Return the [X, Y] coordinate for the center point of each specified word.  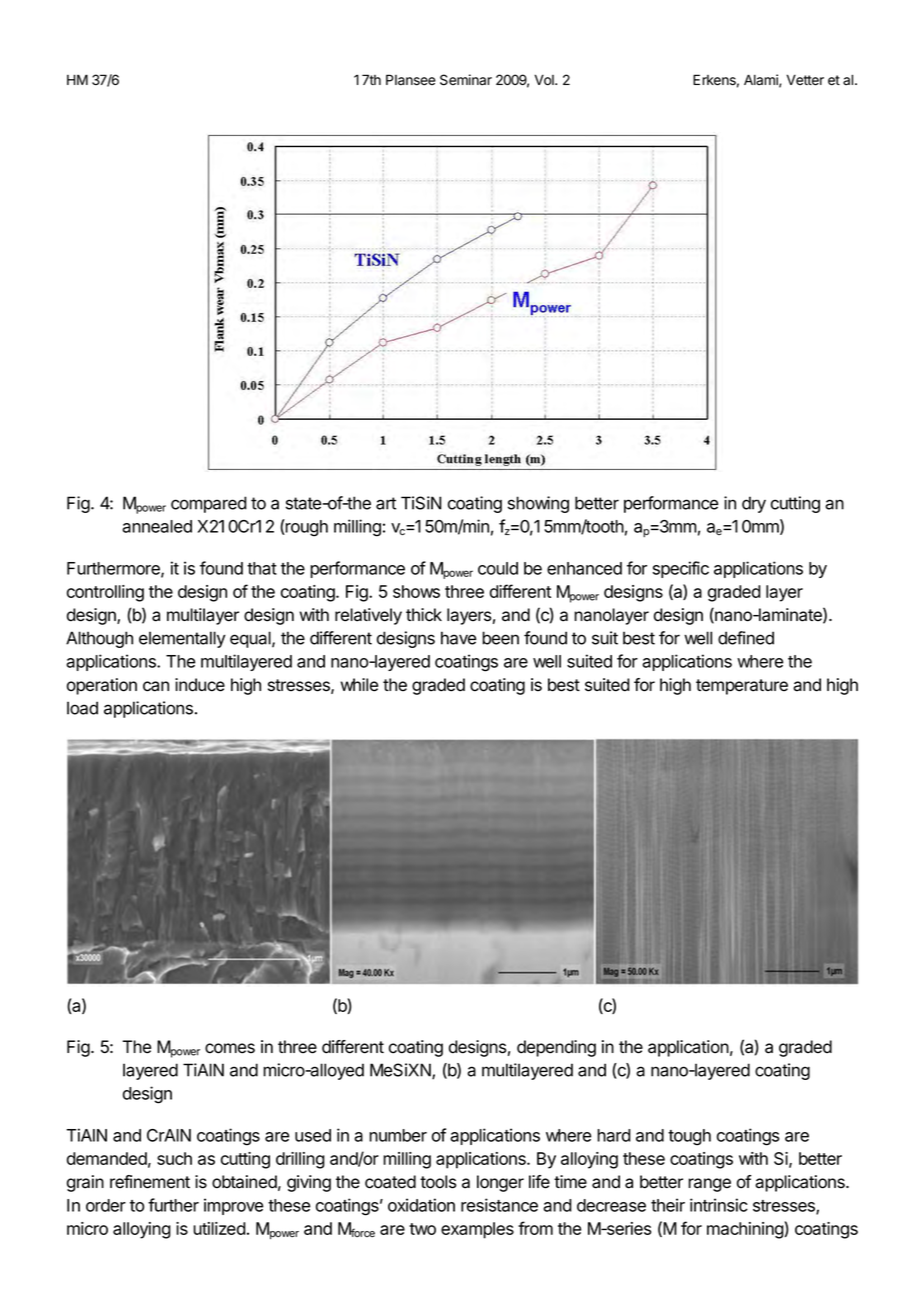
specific [681, 569]
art [386, 503]
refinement [150, 1182]
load [82, 708]
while [359, 685]
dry [754, 504]
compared [209, 504]
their [668, 1205]
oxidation [421, 1205]
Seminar [466, 80]
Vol [545, 80]
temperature [742, 687]
